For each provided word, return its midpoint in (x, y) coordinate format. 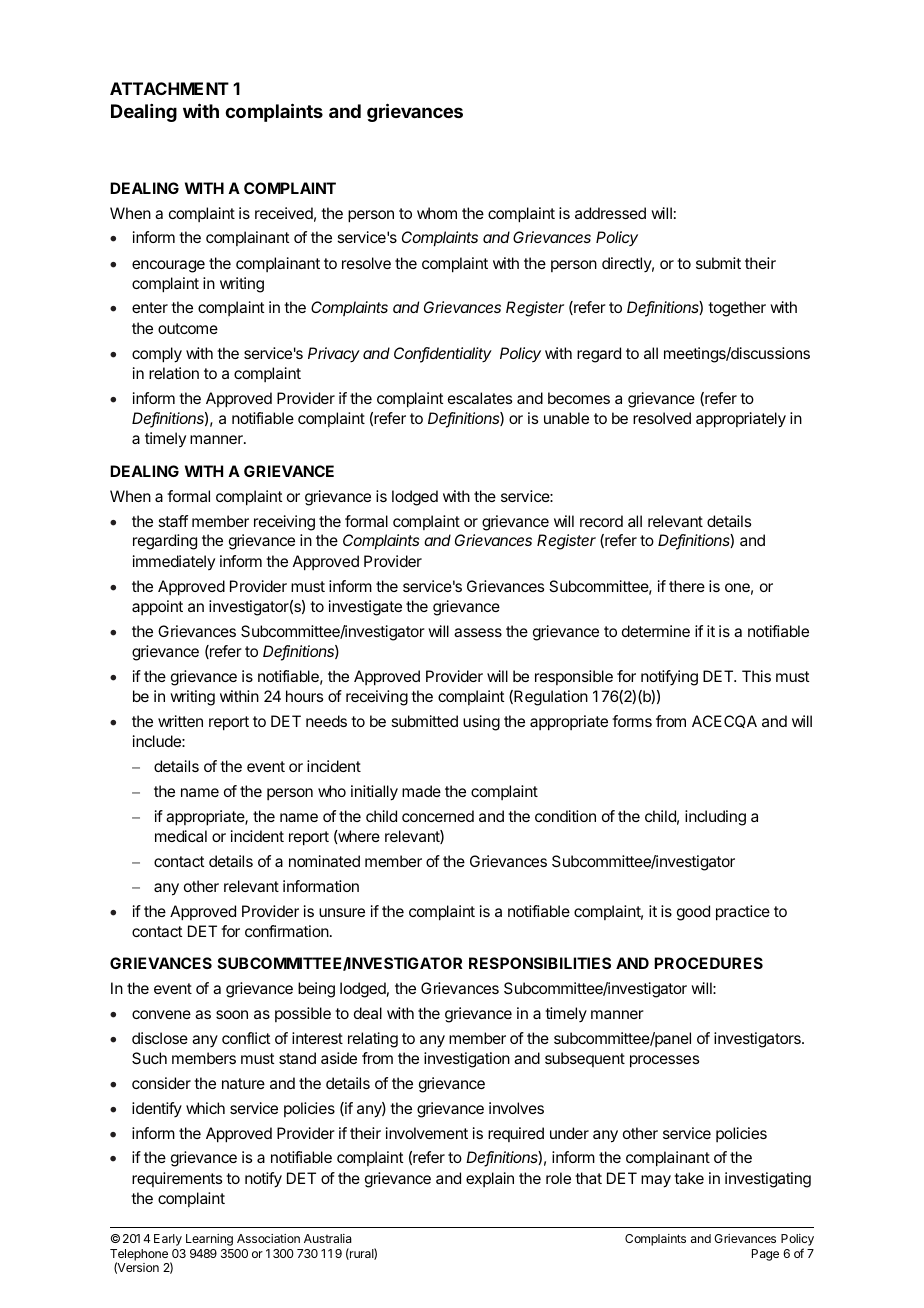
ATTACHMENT (169, 88)
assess (478, 632)
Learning (209, 1240)
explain (490, 1179)
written (180, 721)
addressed (610, 213)
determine (656, 631)
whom (437, 213)
